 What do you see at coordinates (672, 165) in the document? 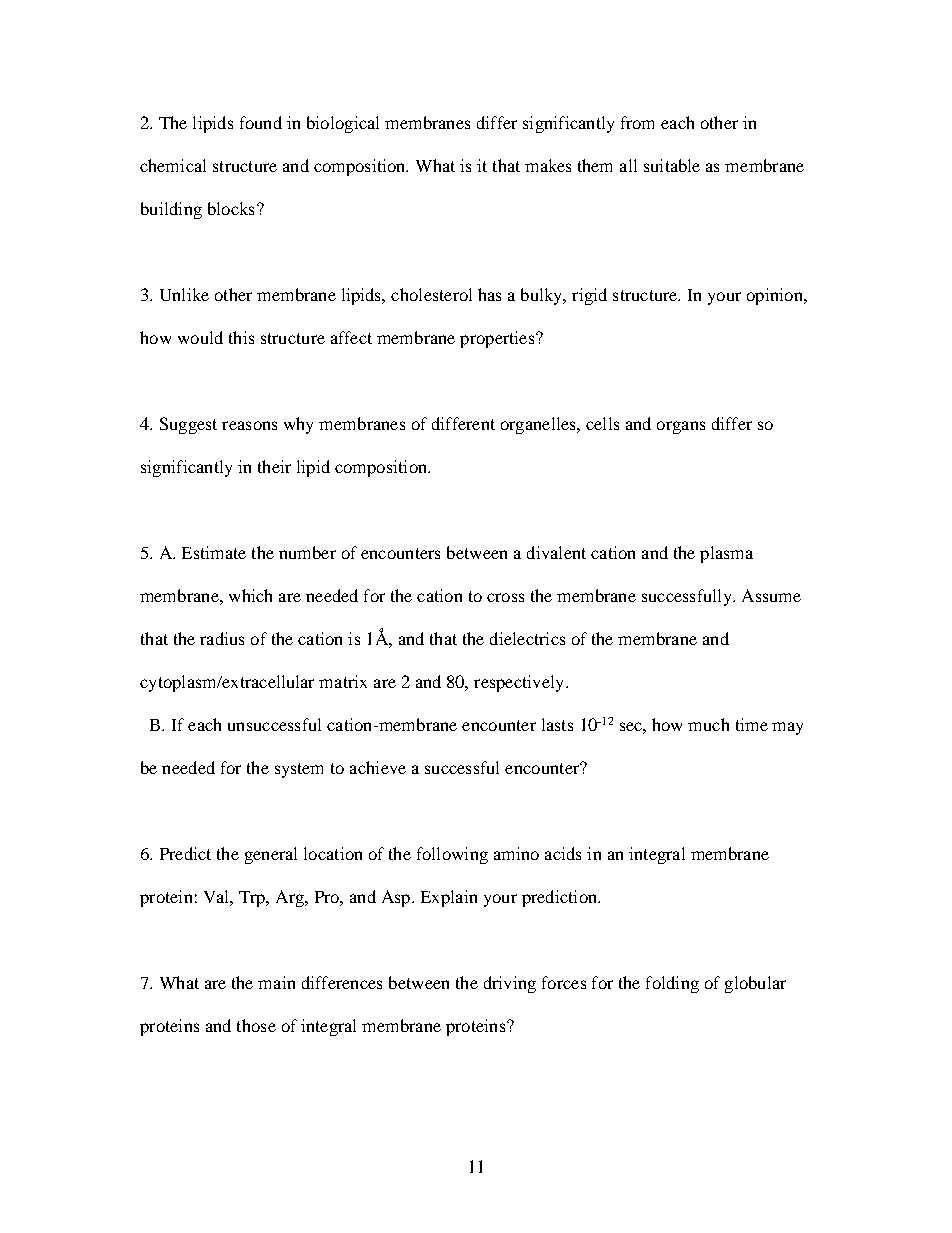
I see `suitable` at bounding box center [672, 165].
